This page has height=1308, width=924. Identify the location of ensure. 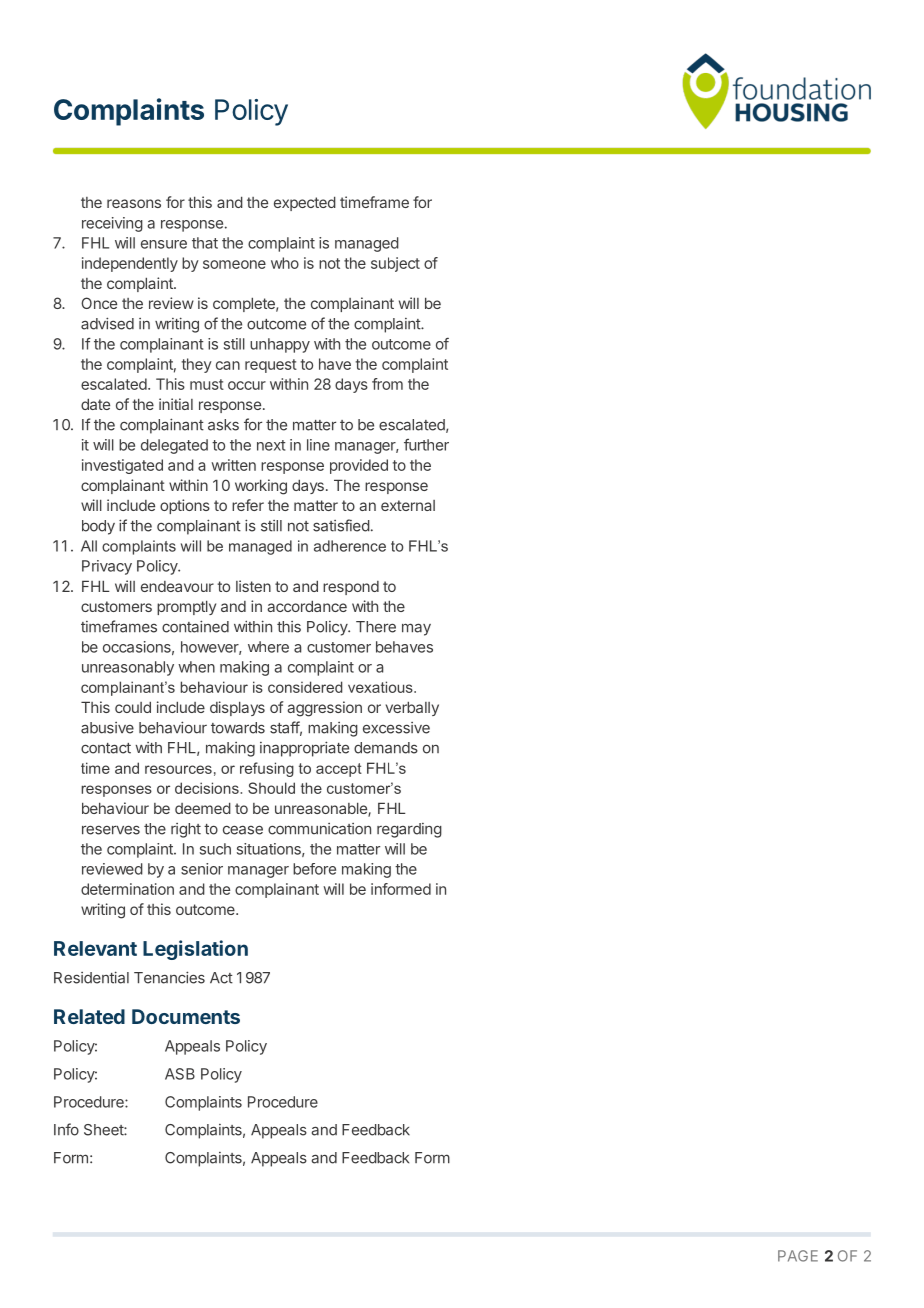
(164, 244).
